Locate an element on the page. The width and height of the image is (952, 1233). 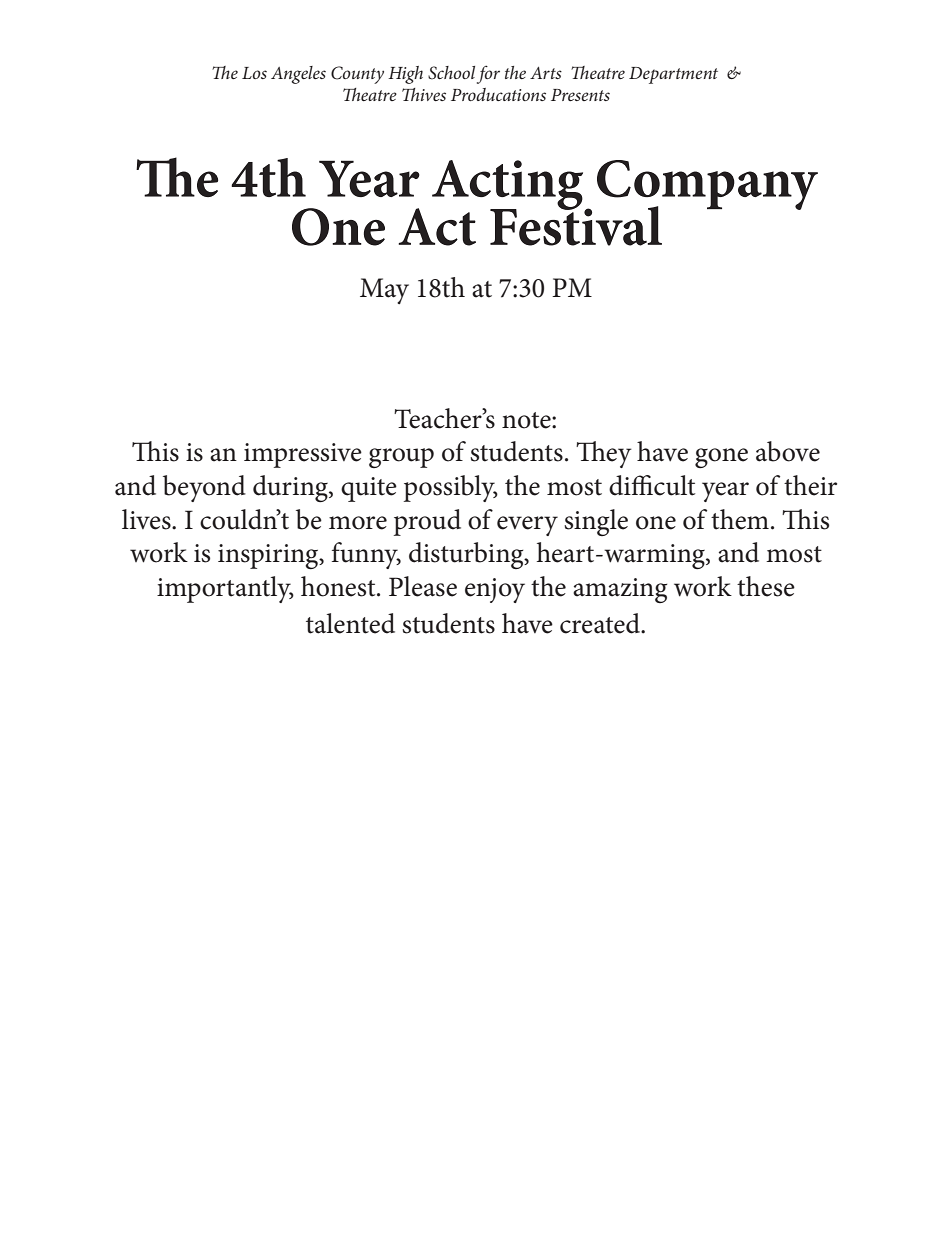
Department is located at coordinates (673, 75).
